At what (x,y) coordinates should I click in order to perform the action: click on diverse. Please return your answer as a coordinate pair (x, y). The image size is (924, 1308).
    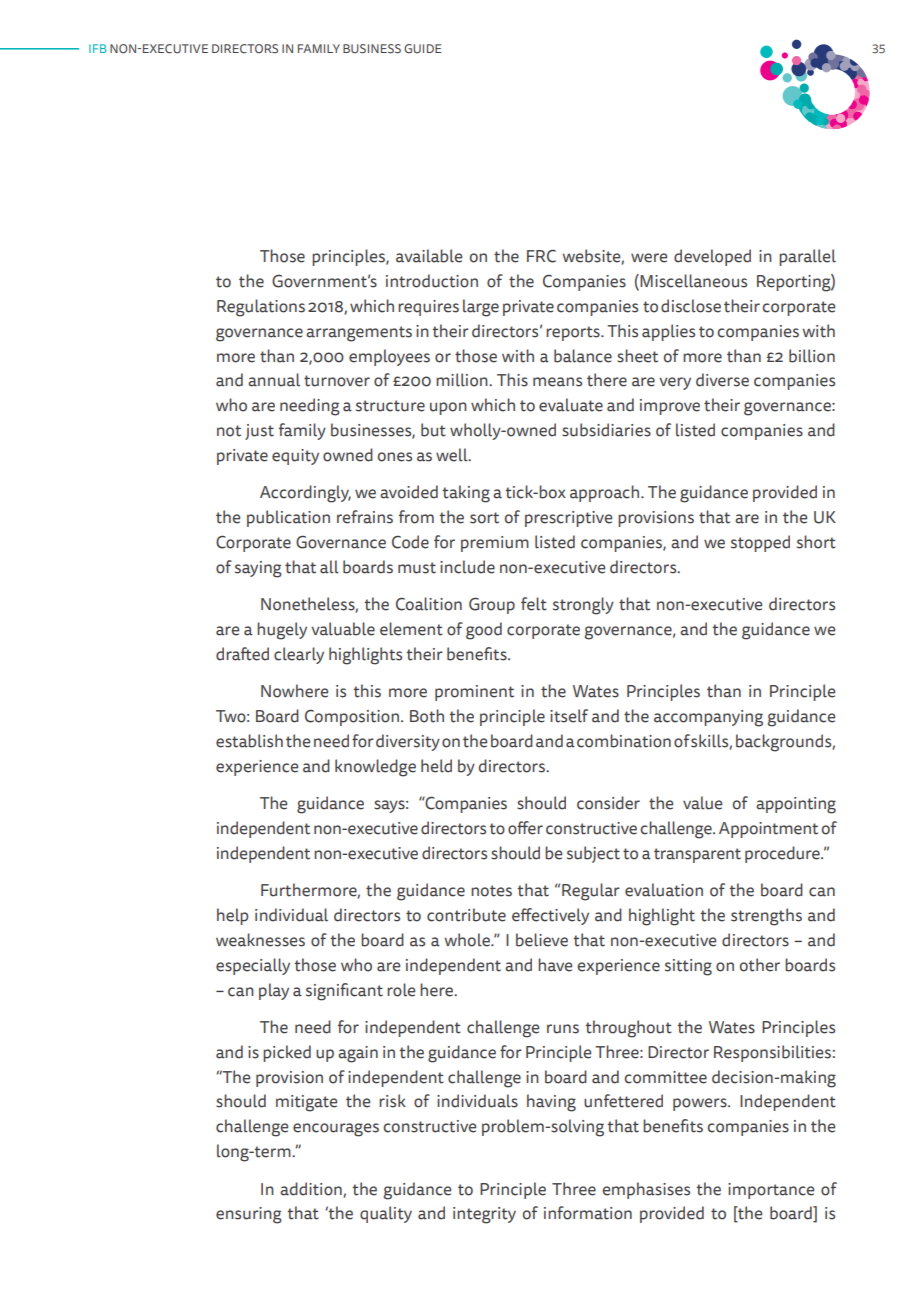
    Looking at the image, I should click on (722, 380).
